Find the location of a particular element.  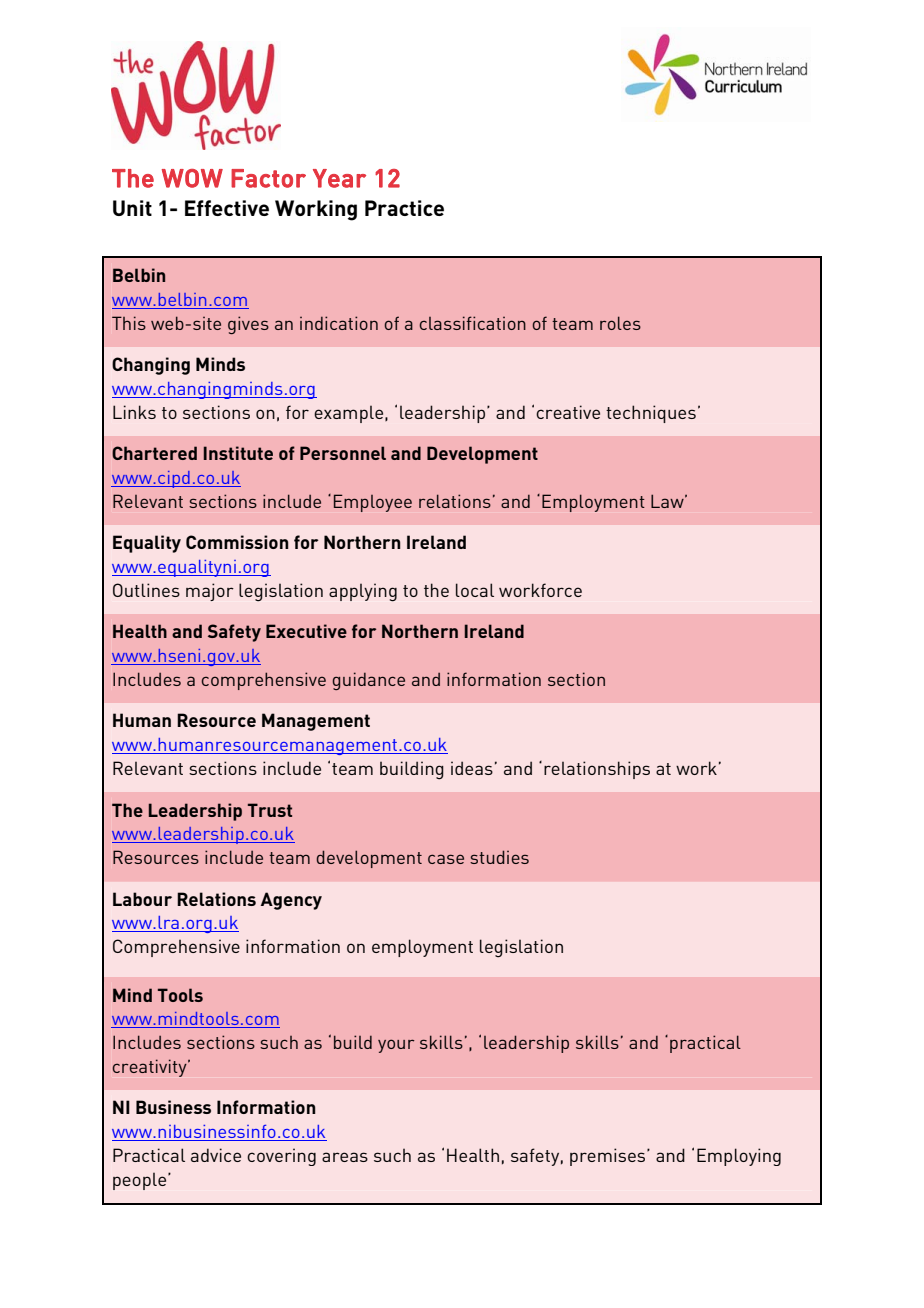

advice is located at coordinates (216, 1155).
